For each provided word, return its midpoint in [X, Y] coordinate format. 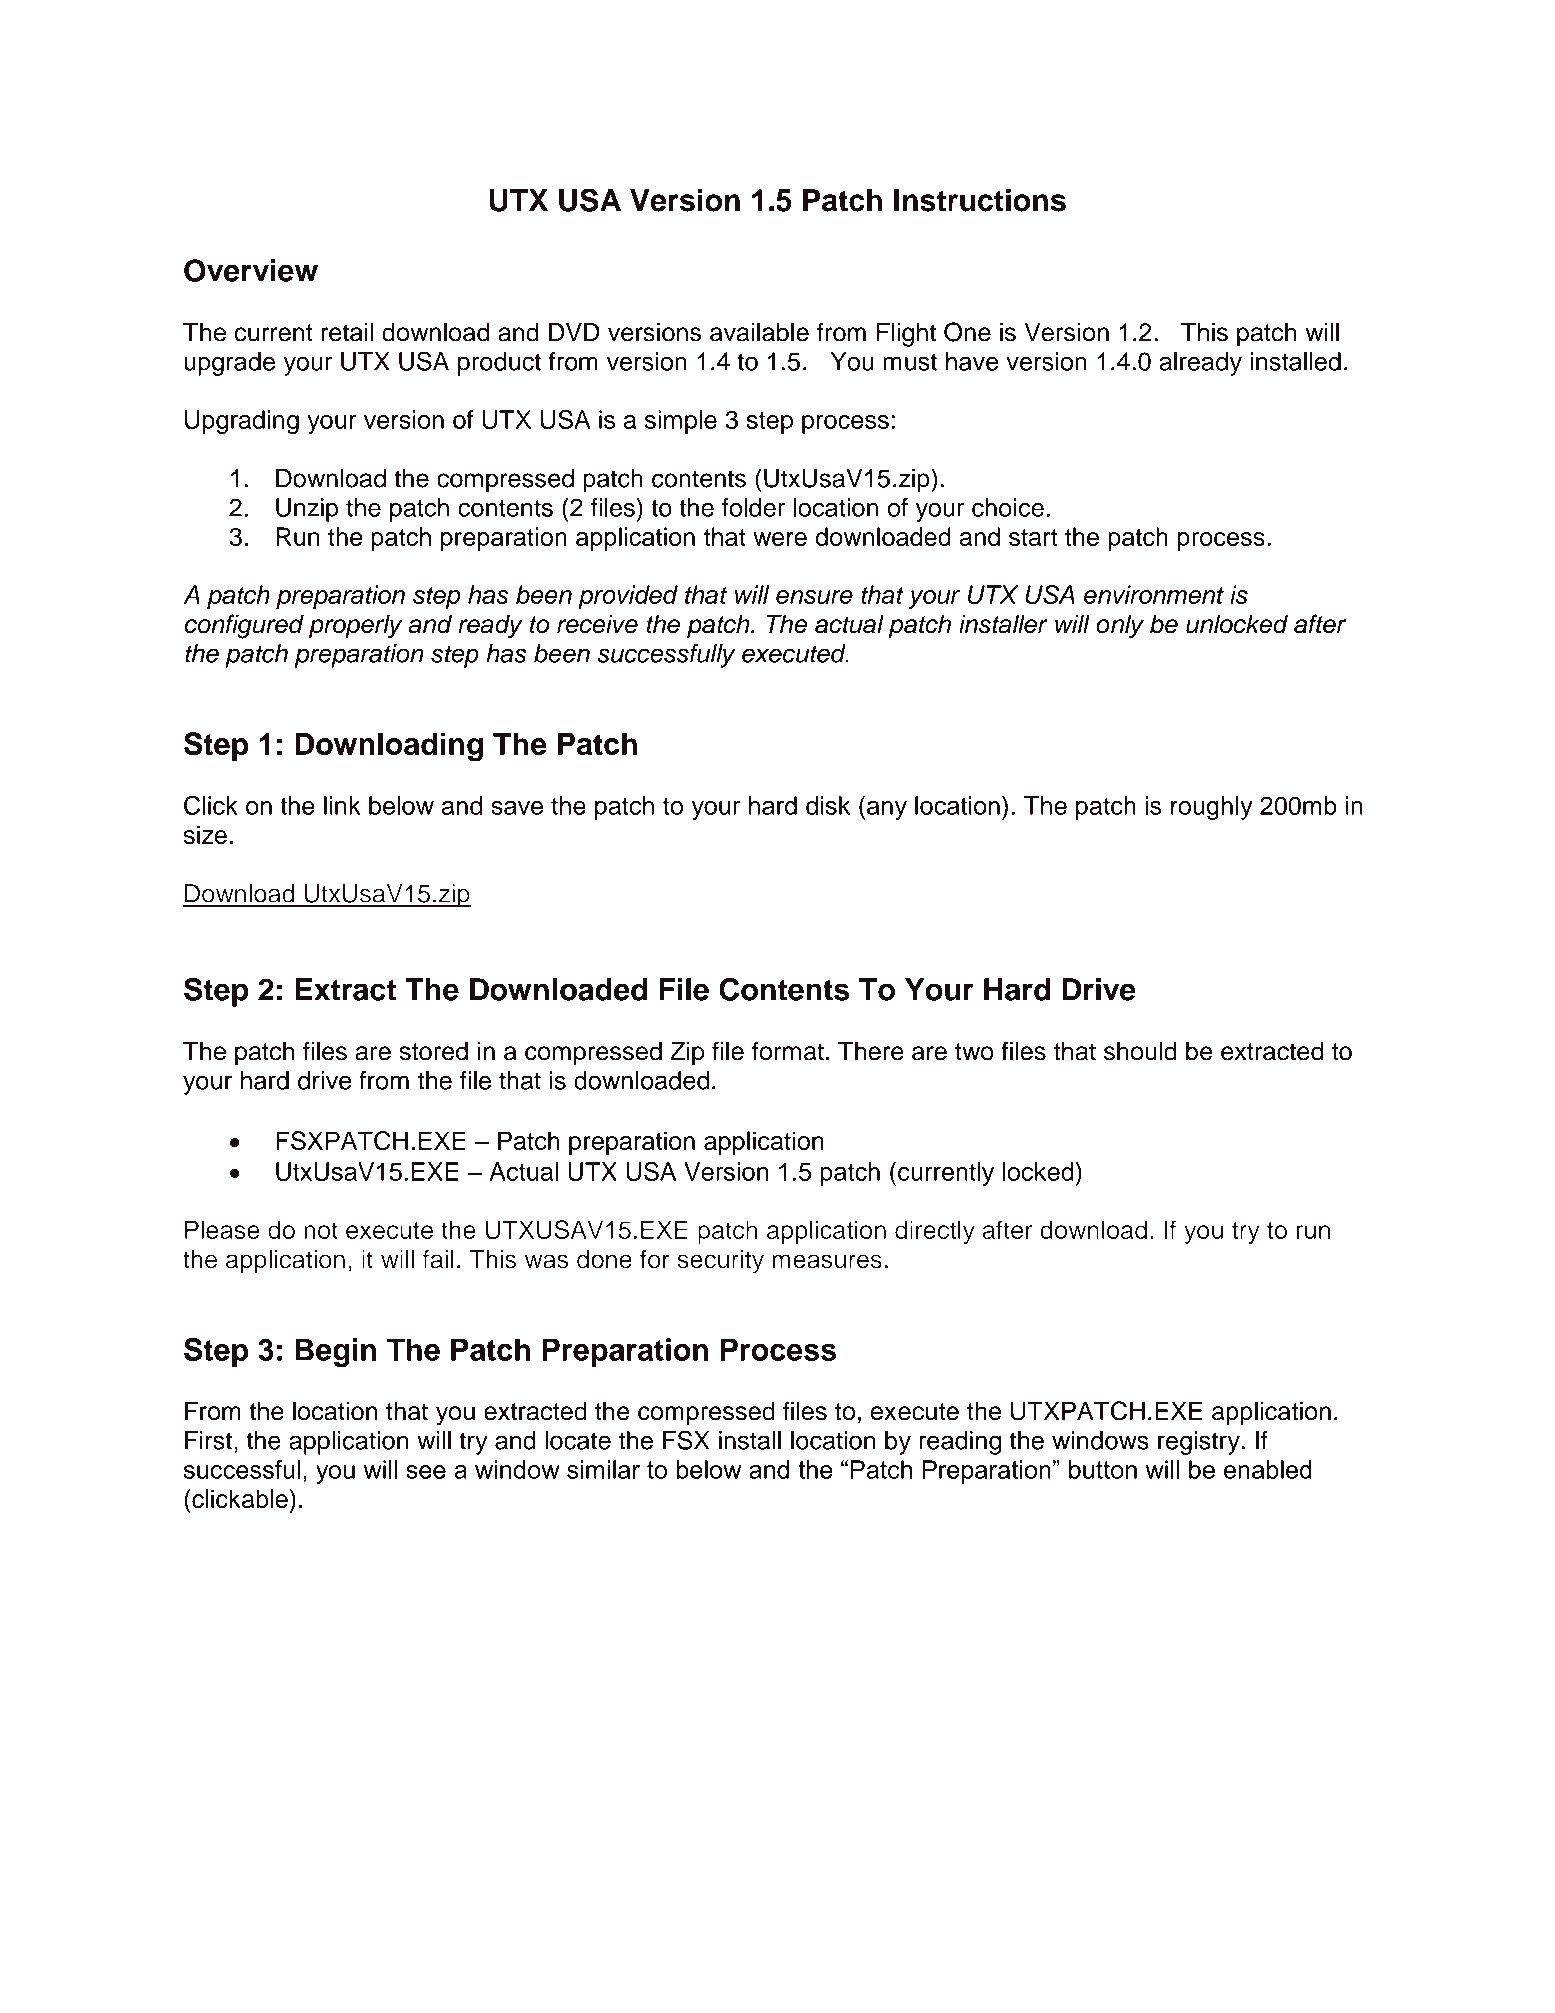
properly [356, 626]
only [1120, 626]
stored [433, 1051]
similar [603, 1469]
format [788, 1051]
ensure [814, 597]
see [426, 1472]
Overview [251, 270]
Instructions [980, 200]
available [759, 332]
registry [1200, 1443]
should [1140, 1051]
